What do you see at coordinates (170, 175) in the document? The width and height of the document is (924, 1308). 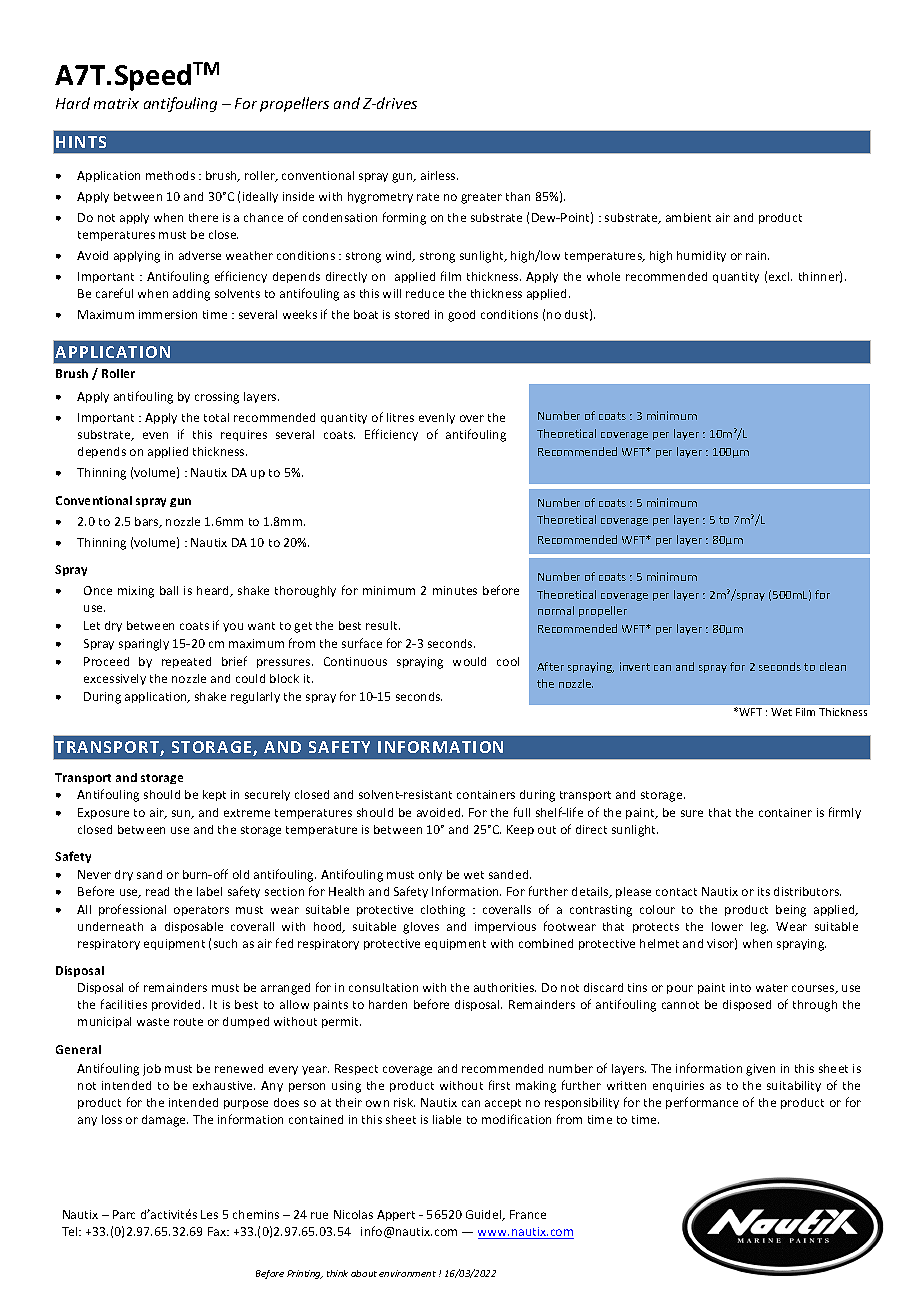 I see `methods` at bounding box center [170, 175].
